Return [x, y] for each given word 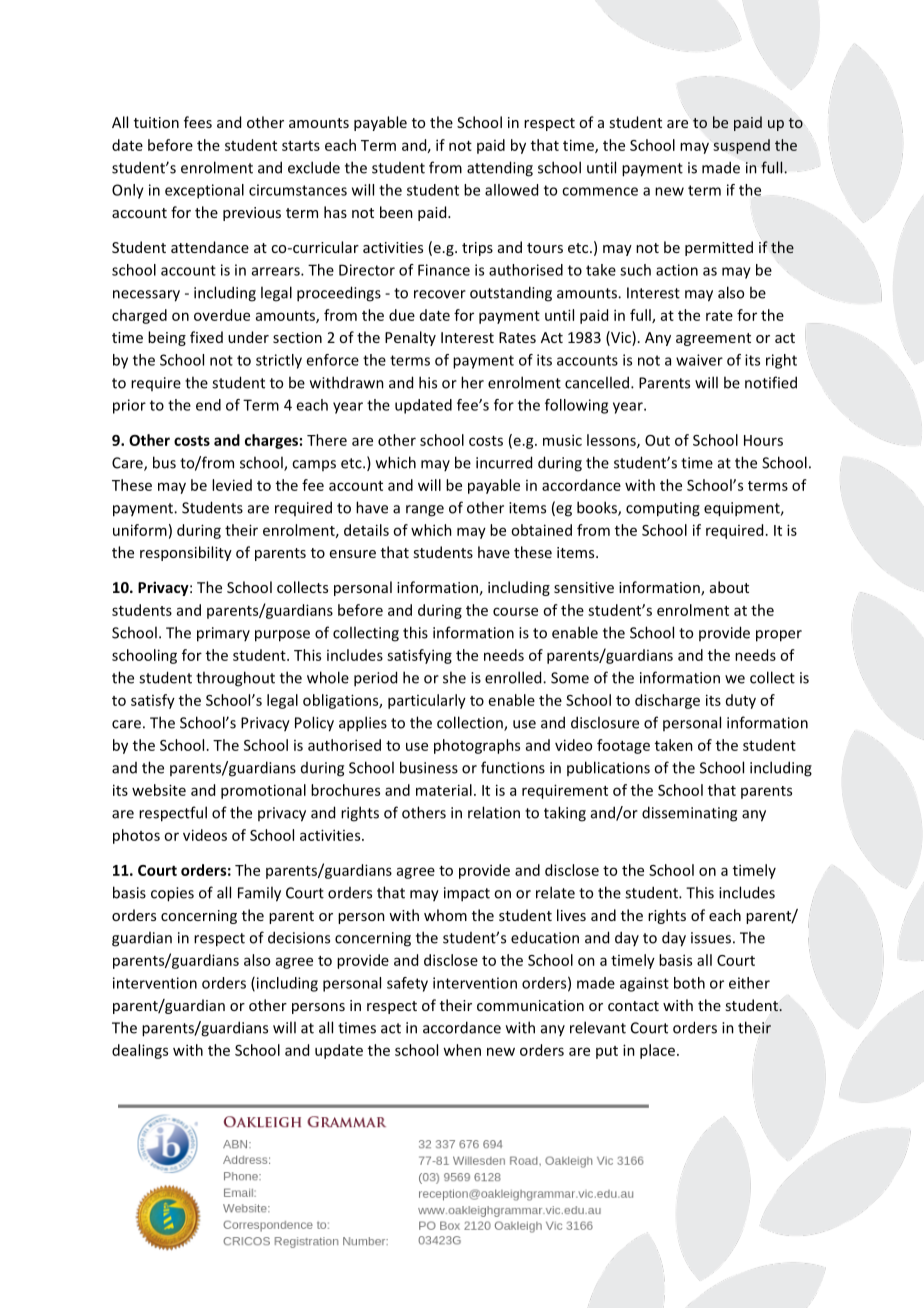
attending [500, 169]
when [462, 1050]
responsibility [186, 553]
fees [198, 122]
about [729, 587]
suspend [742, 146]
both [689, 983]
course [515, 611]
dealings [140, 1051]
